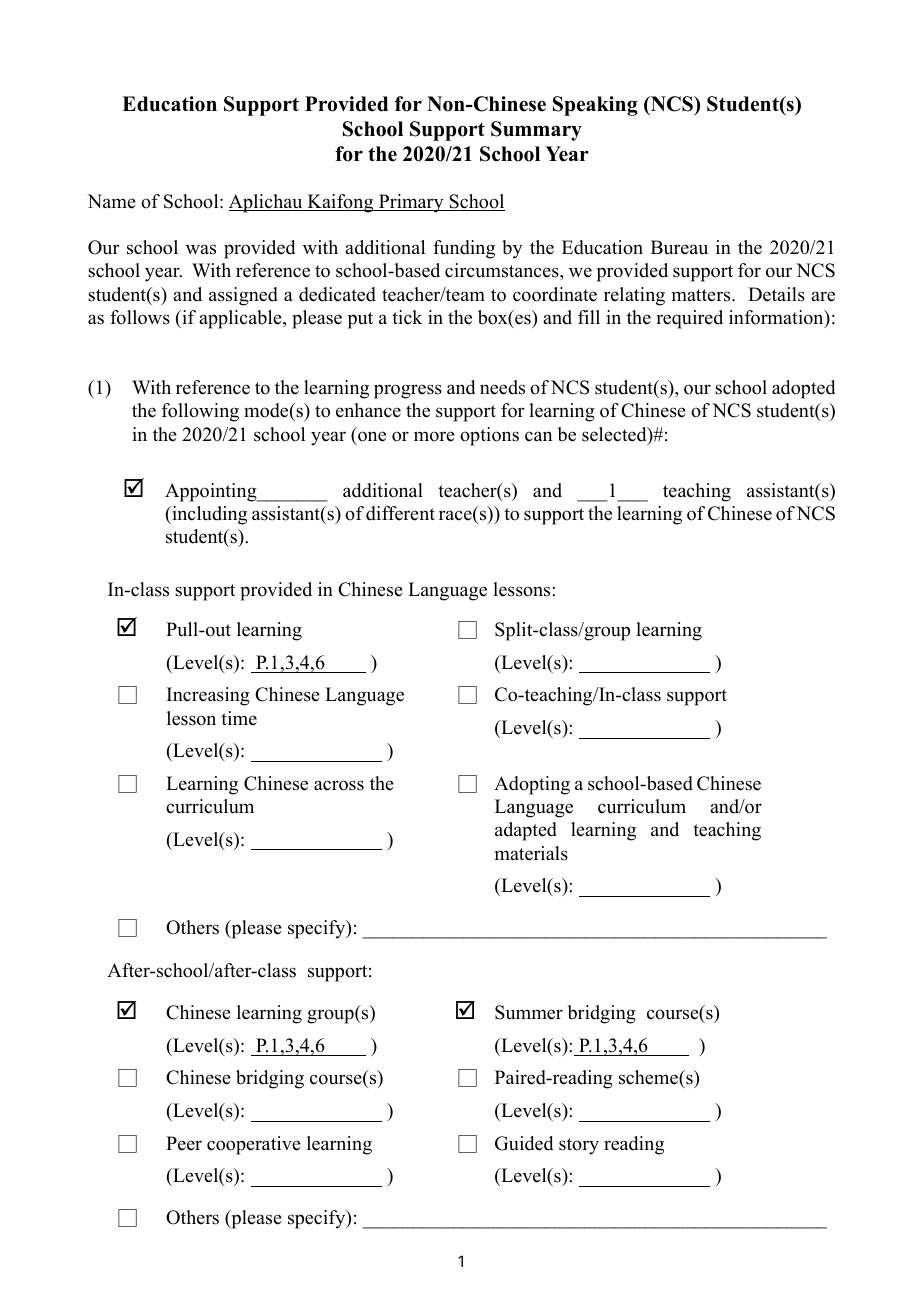  Describe the element at coordinates (239, 718) in the screenshot. I see `time` at that location.
